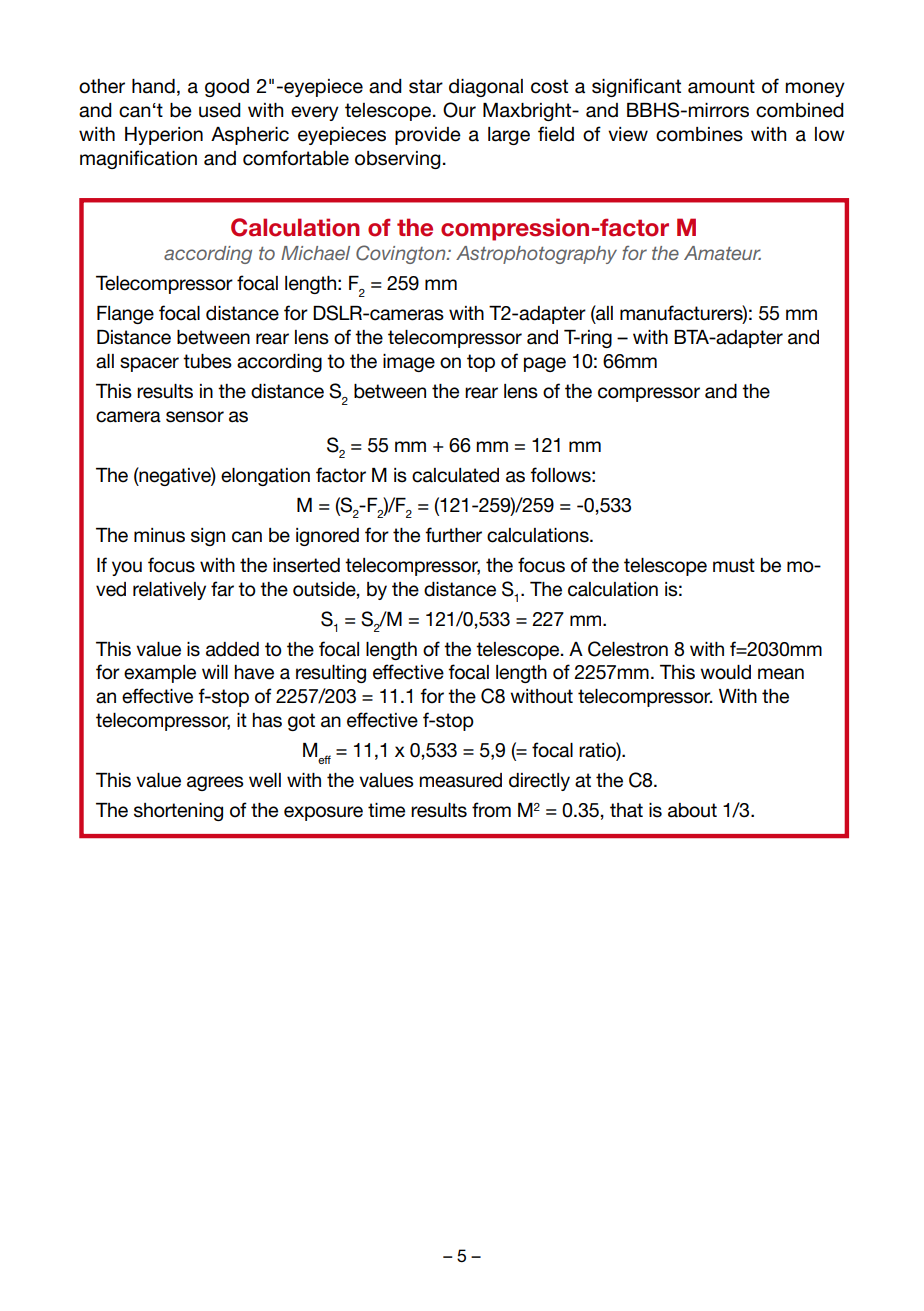  I want to click on used, so click(220, 110).
